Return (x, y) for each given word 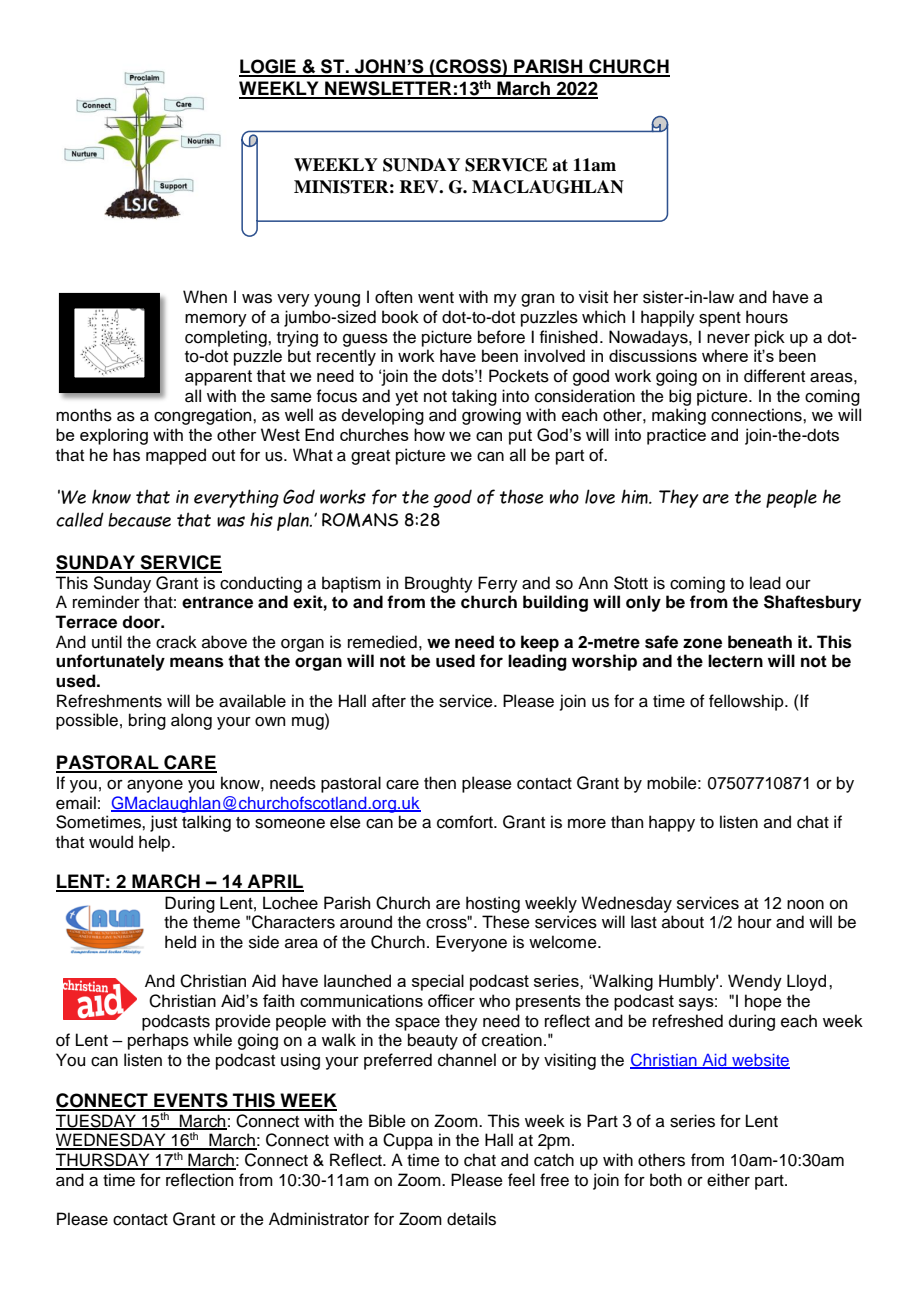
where (725, 355)
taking (474, 397)
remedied (382, 642)
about (683, 922)
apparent (218, 378)
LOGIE (268, 67)
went (436, 298)
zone (702, 643)
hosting (493, 904)
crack (176, 642)
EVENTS (191, 1101)
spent (720, 319)
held (180, 942)
